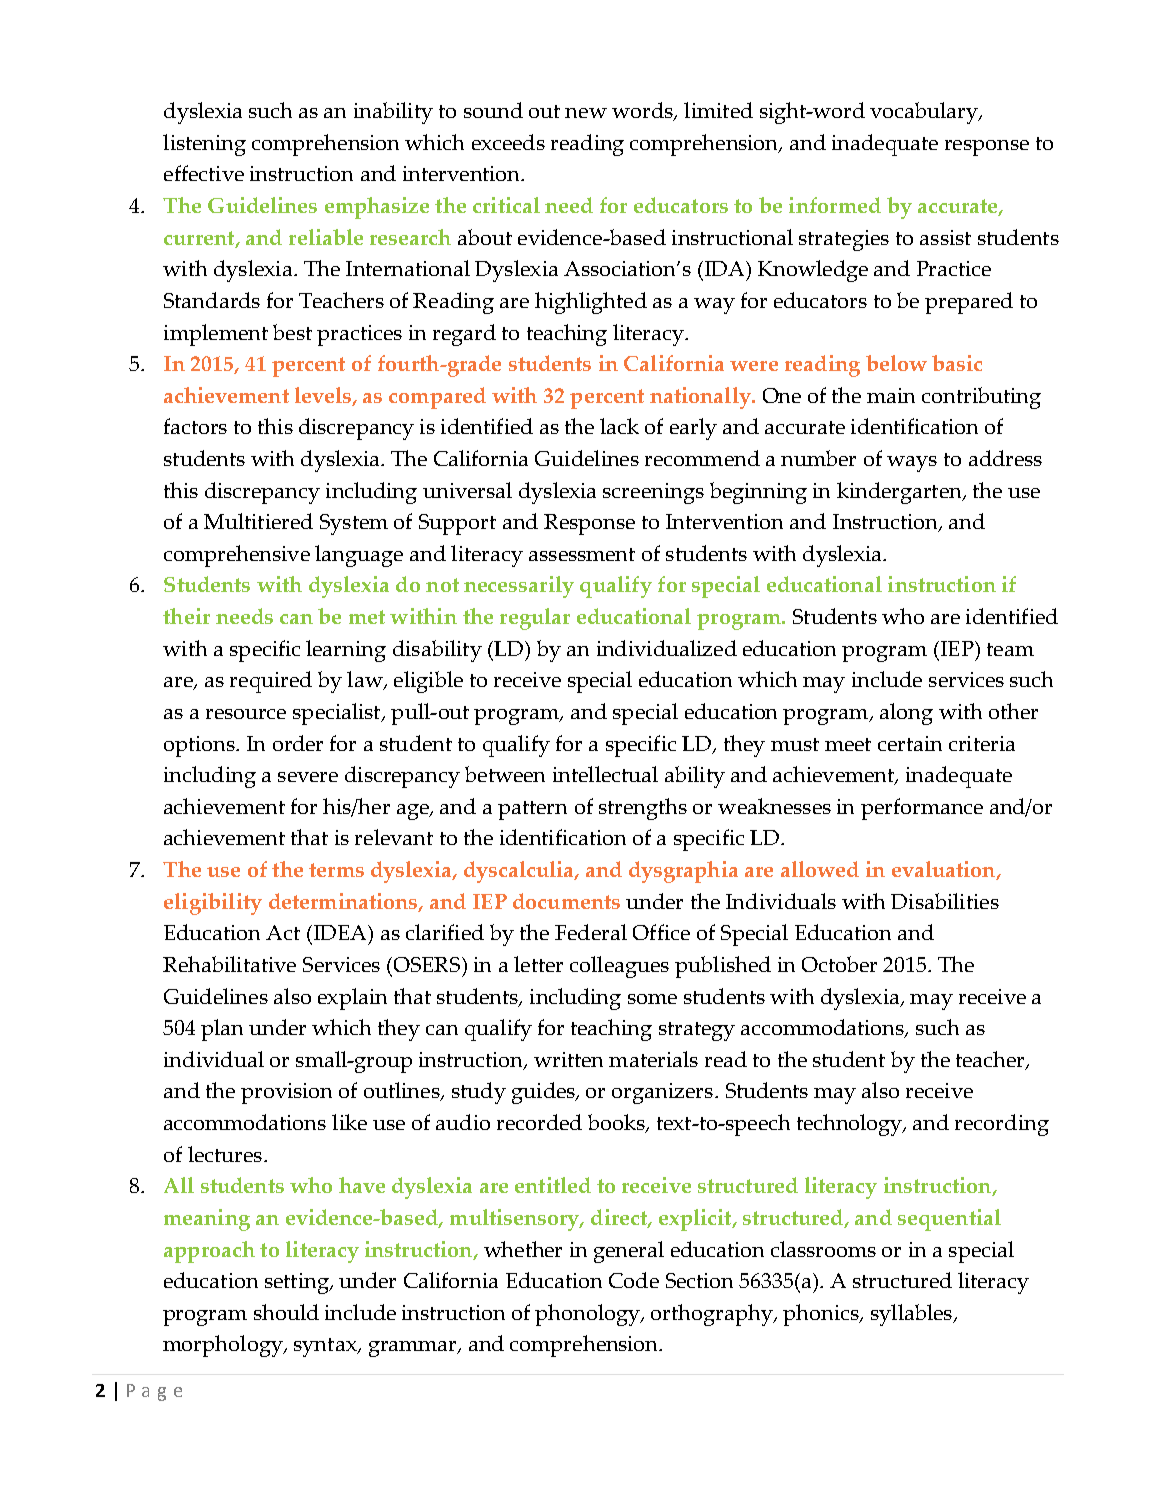 The image size is (1156, 1496). What do you see at coordinates (195, 426) in the screenshot?
I see `factors` at bounding box center [195, 426].
